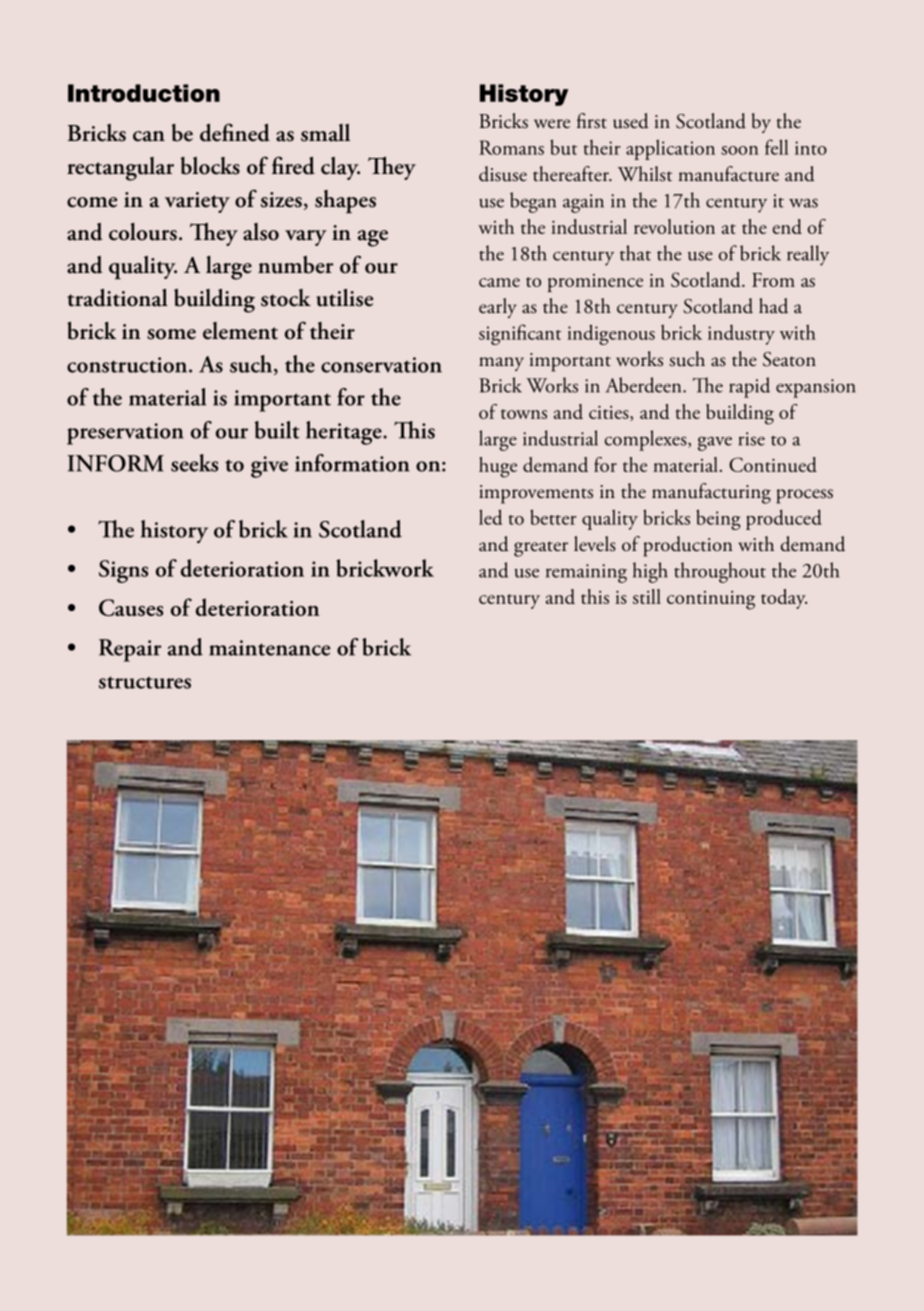 This screenshot has width=924, height=1311. I want to click on rapid, so click(749, 387).
